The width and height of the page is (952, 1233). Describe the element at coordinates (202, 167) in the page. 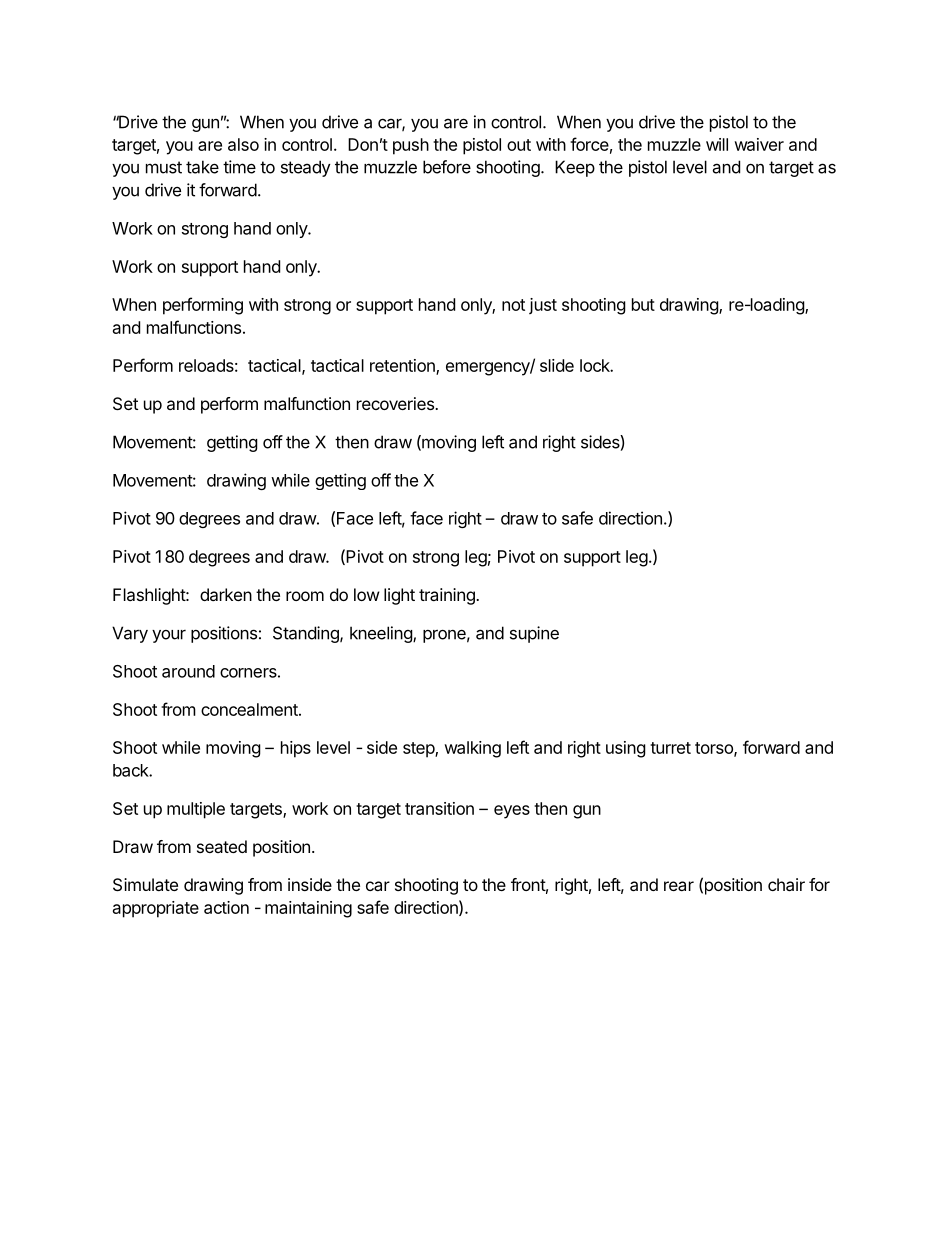

I see `take` at that location.
